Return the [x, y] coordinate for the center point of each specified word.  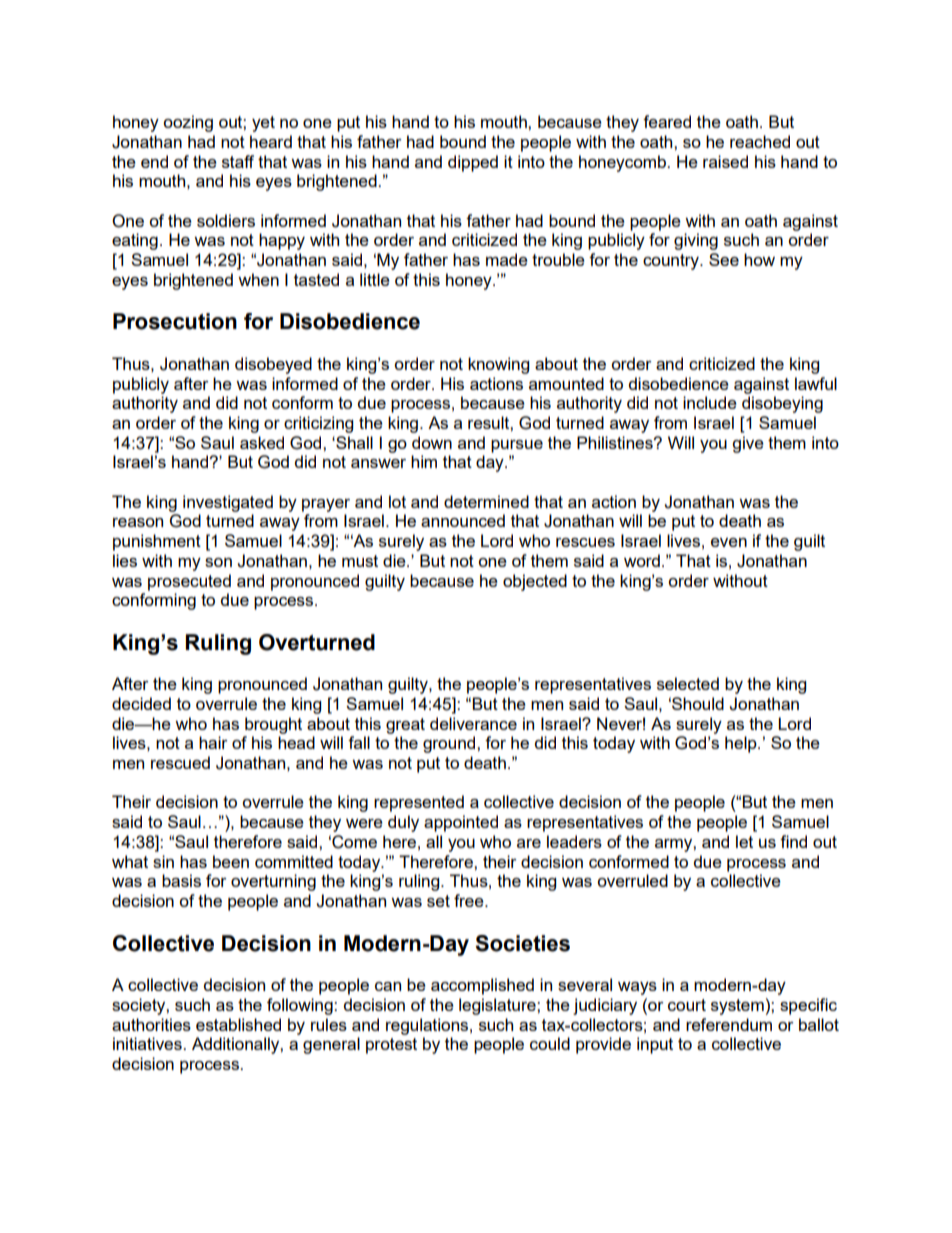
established [238, 1024]
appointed [461, 823]
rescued [180, 762]
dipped [473, 163]
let [744, 841]
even [729, 542]
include [710, 402]
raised [725, 161]
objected [535, 582]
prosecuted [189, 582]
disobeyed [273, 365]
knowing [498, 365]
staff [238, 161]
